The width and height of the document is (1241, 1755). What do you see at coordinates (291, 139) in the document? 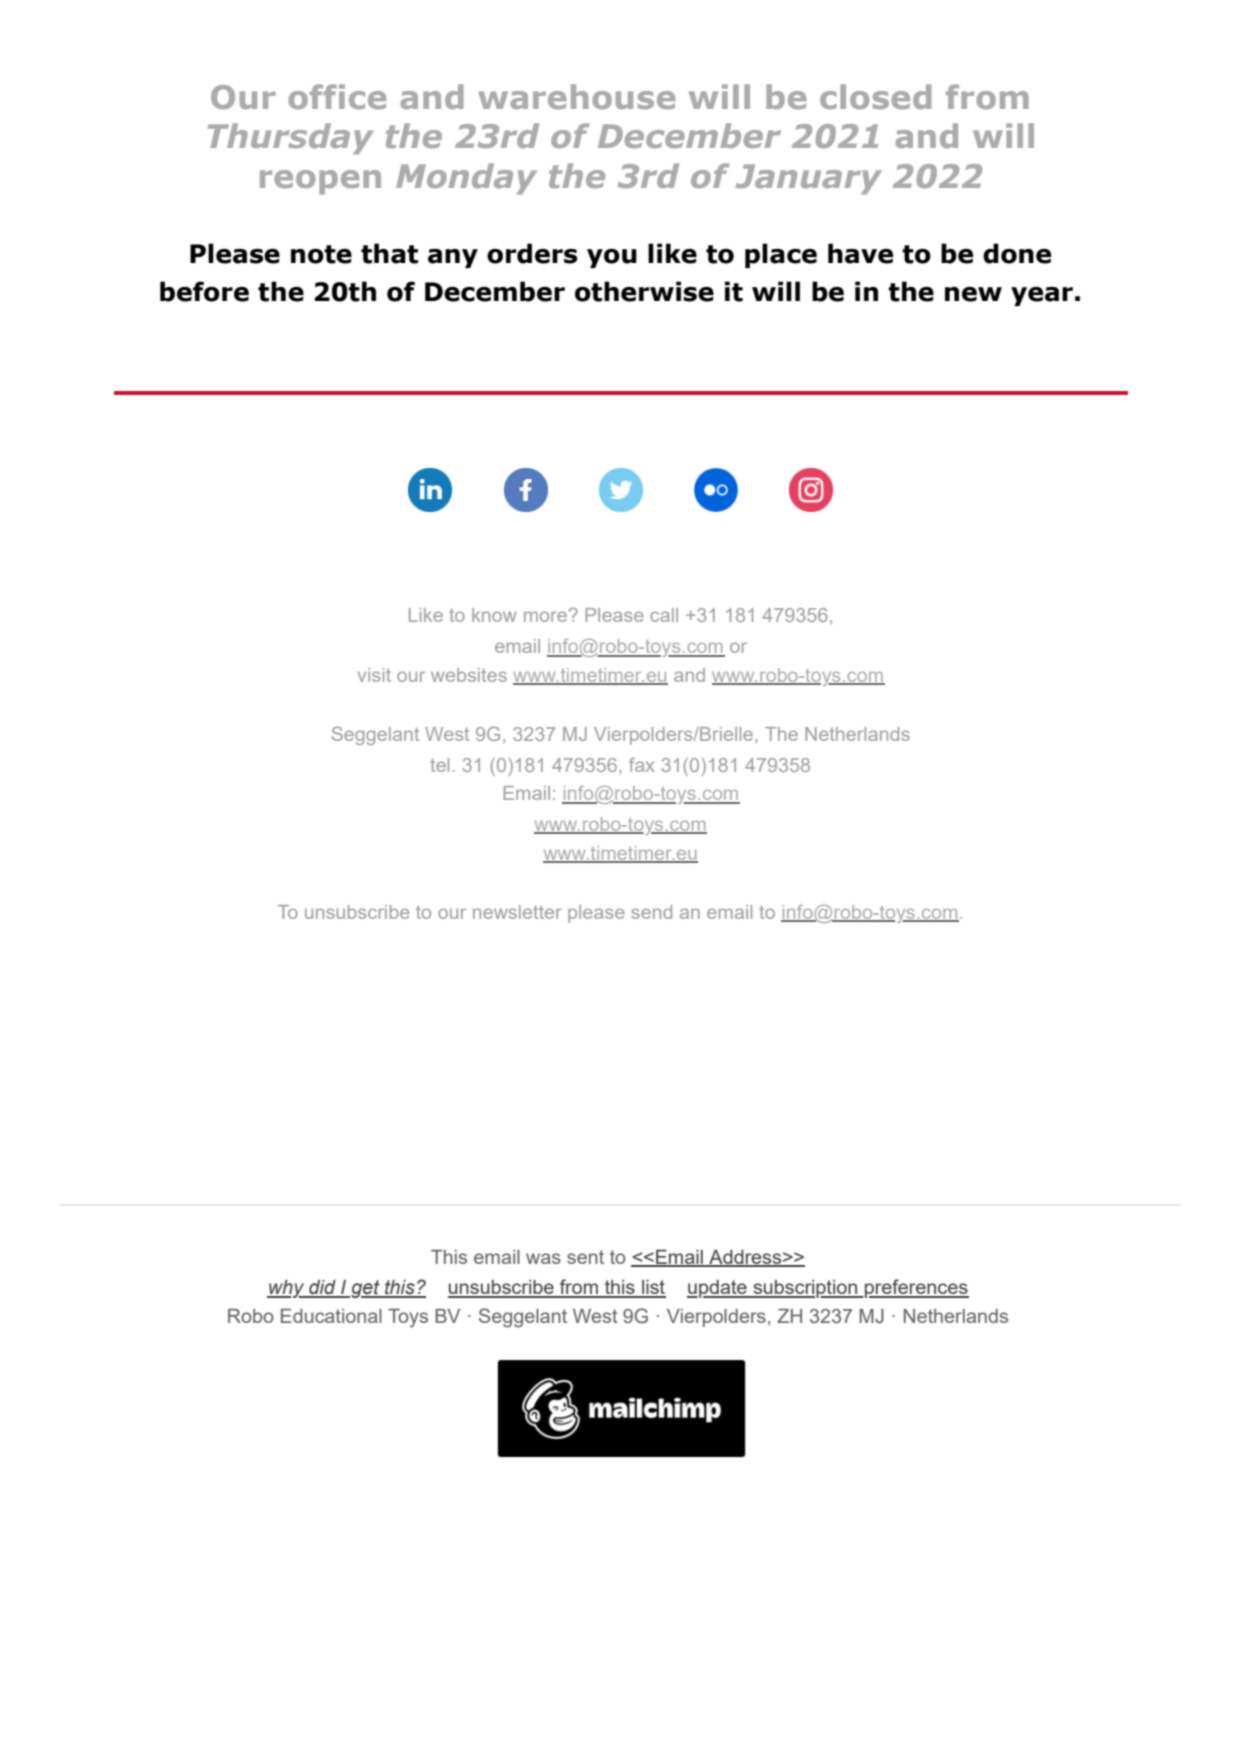
I see `Thursday` at bounding box center [291, 139].
